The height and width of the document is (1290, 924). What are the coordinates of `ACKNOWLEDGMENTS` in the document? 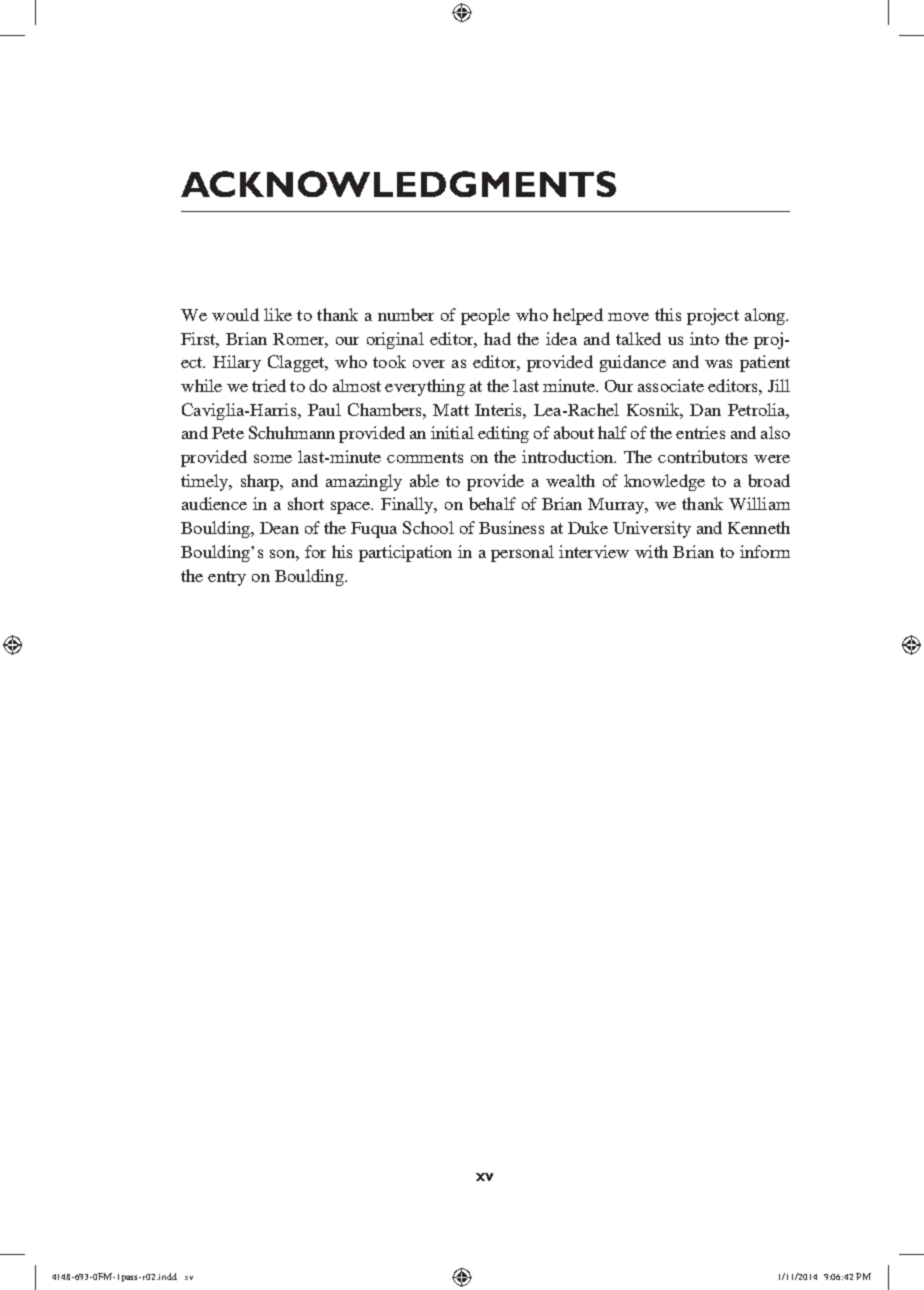 It's located at (398, 184).
